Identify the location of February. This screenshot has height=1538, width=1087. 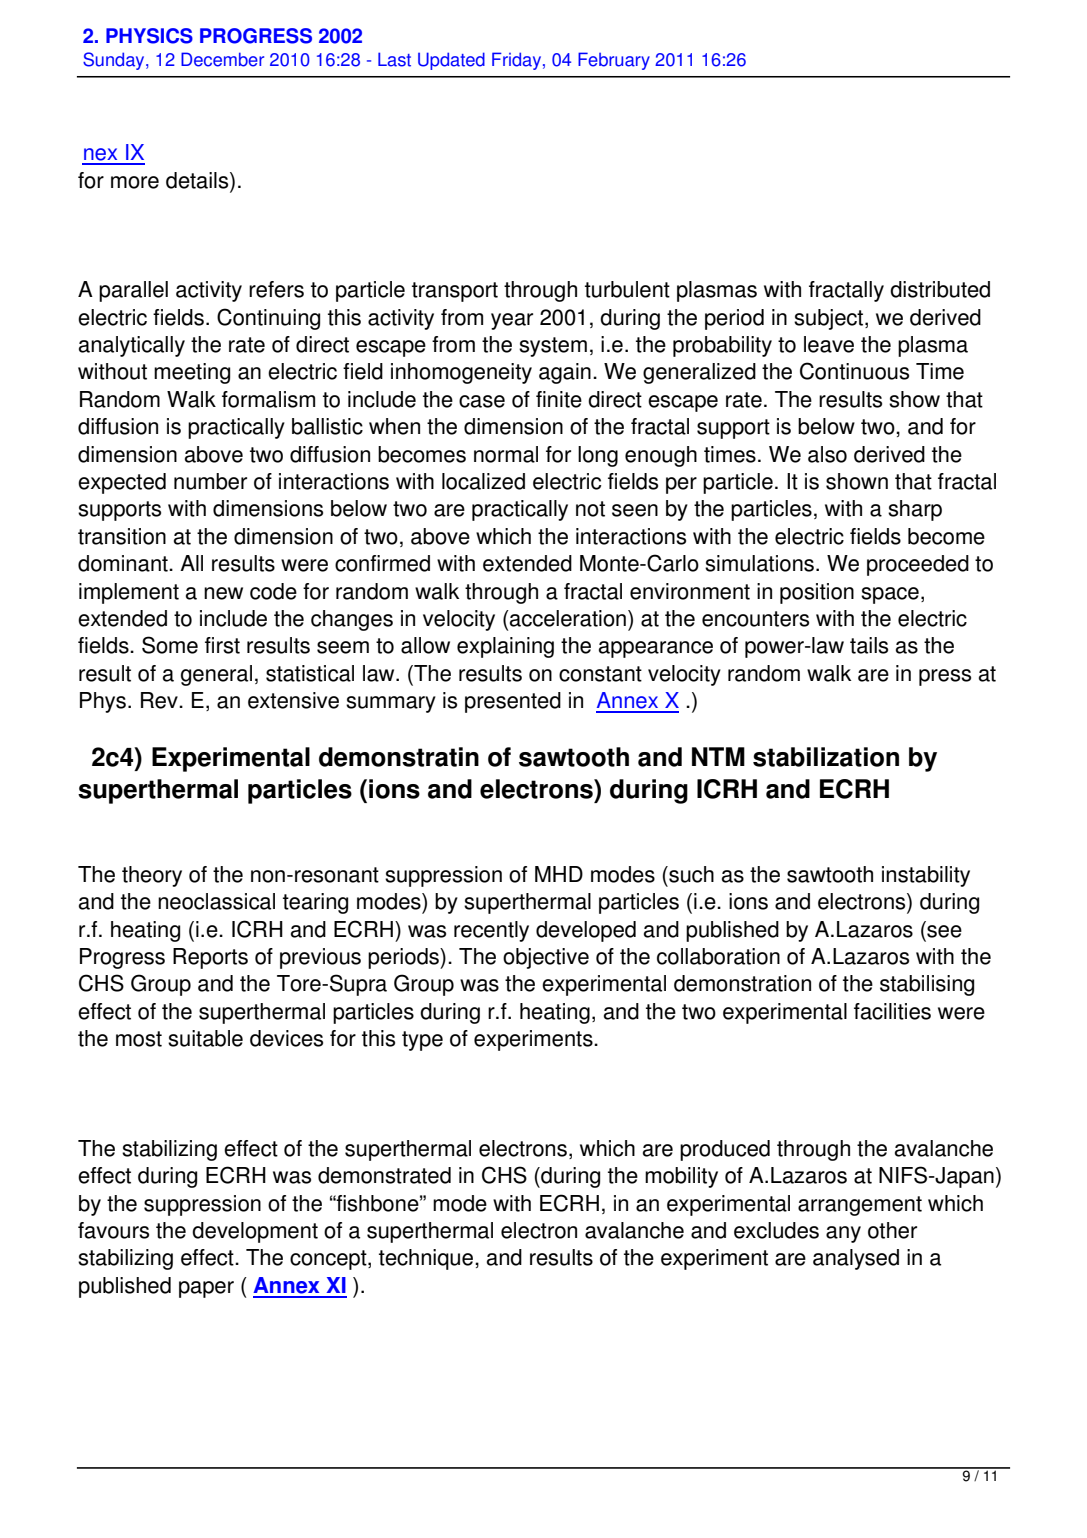
(614, 61).
